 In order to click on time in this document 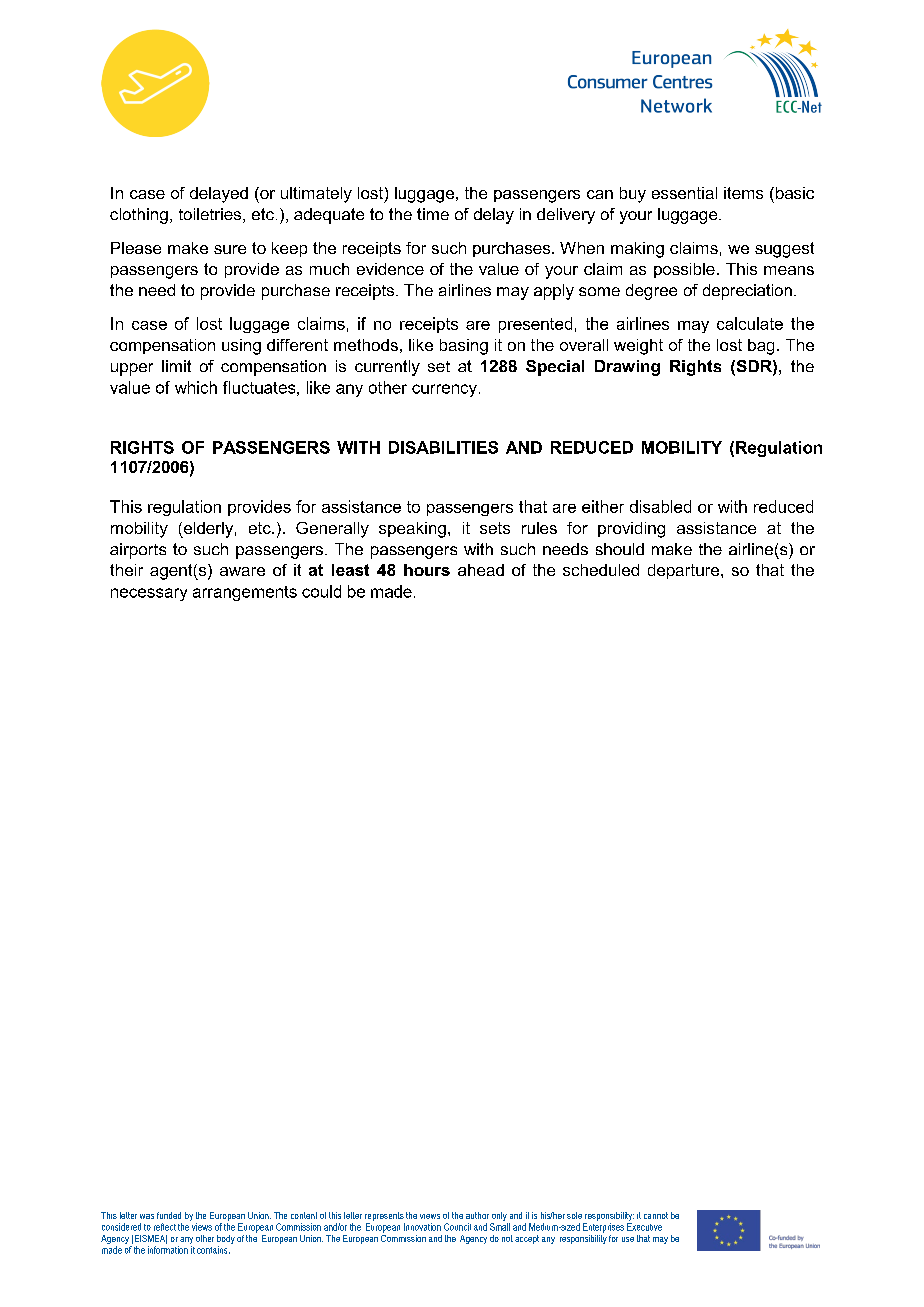, I will do `click(433, 214)`.
